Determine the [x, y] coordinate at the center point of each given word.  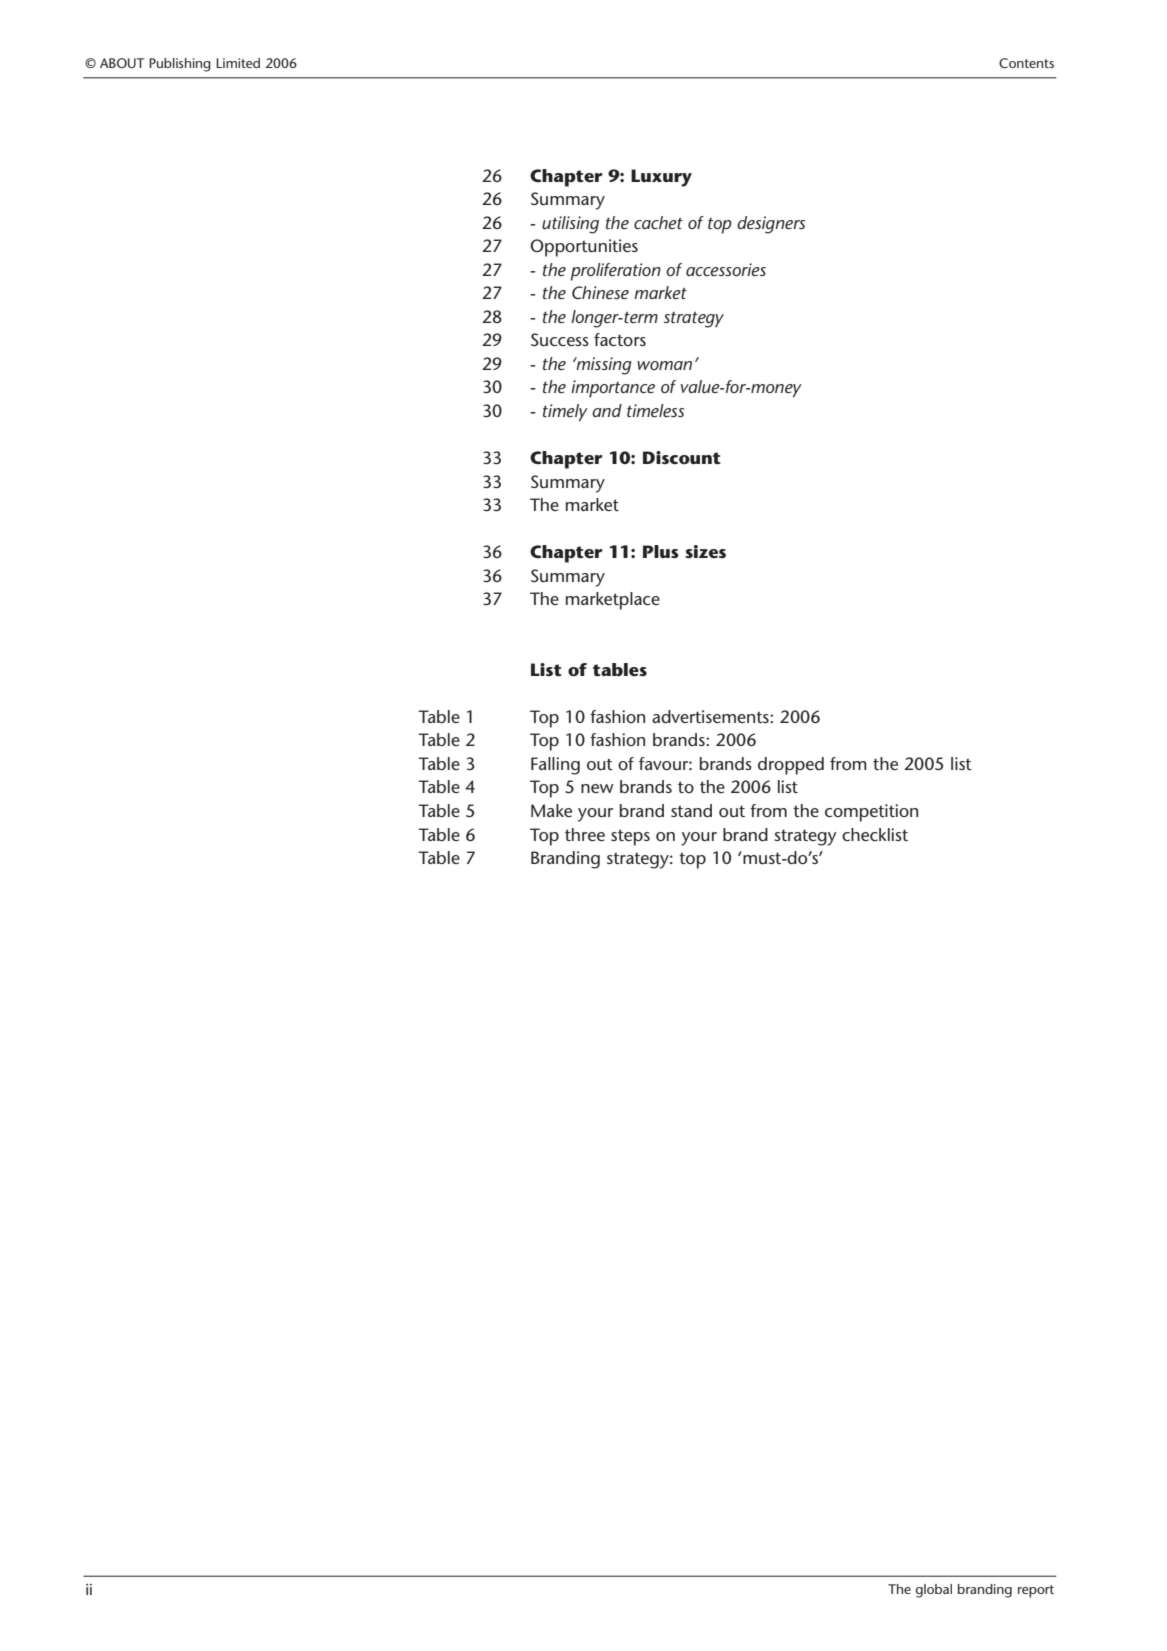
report [1036, 1591]
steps [630, 837]
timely [565, 412]
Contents [1026, 63]
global [933, 1591]
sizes [705, 551]
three [585, 834]
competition [871, 813]
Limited [238, 63]
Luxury [661, 178]
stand [691, 810]
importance [613, 389]
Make [551, 810]
